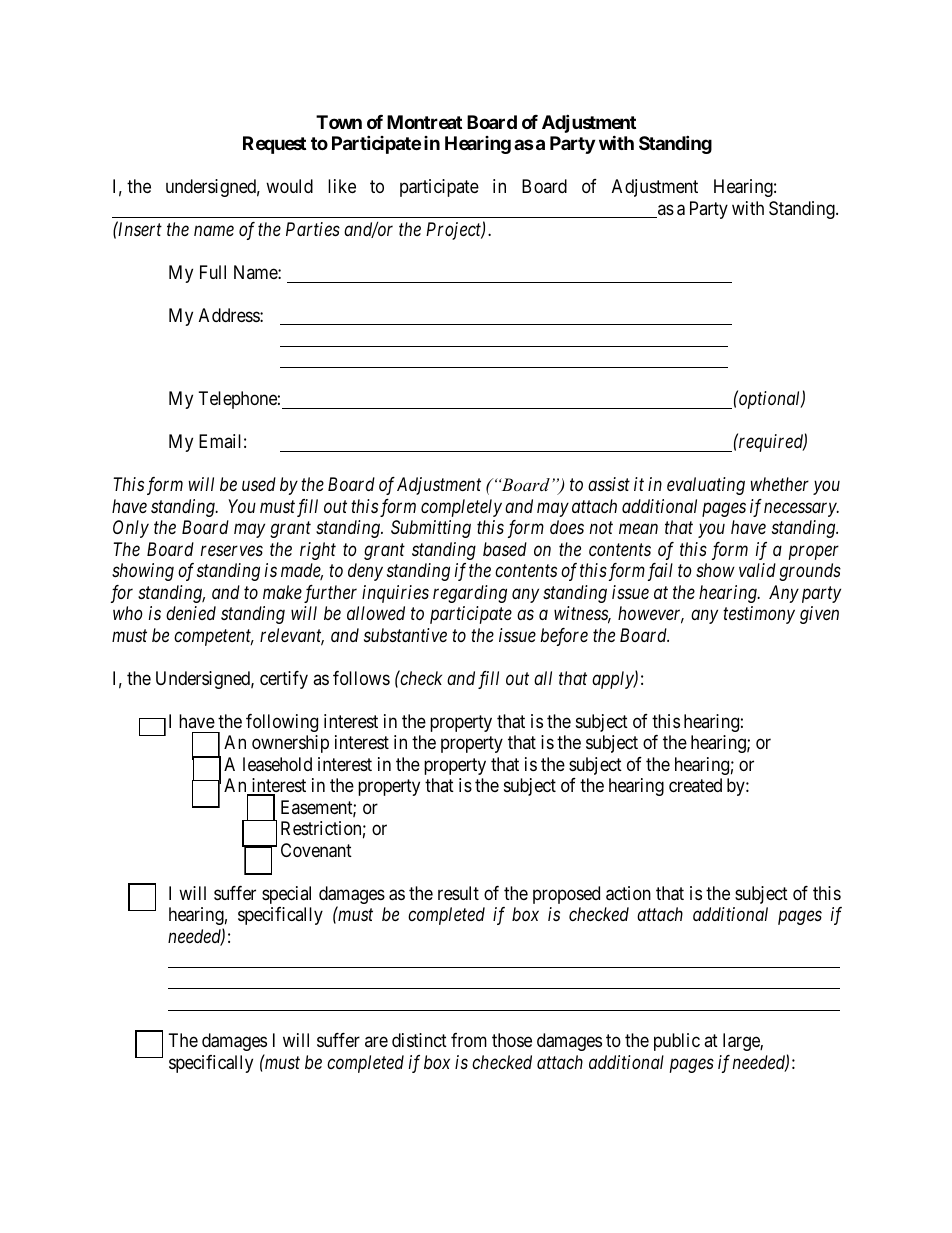 The image size is (952, 1233). I want to click on from, so click(469, 1040).
